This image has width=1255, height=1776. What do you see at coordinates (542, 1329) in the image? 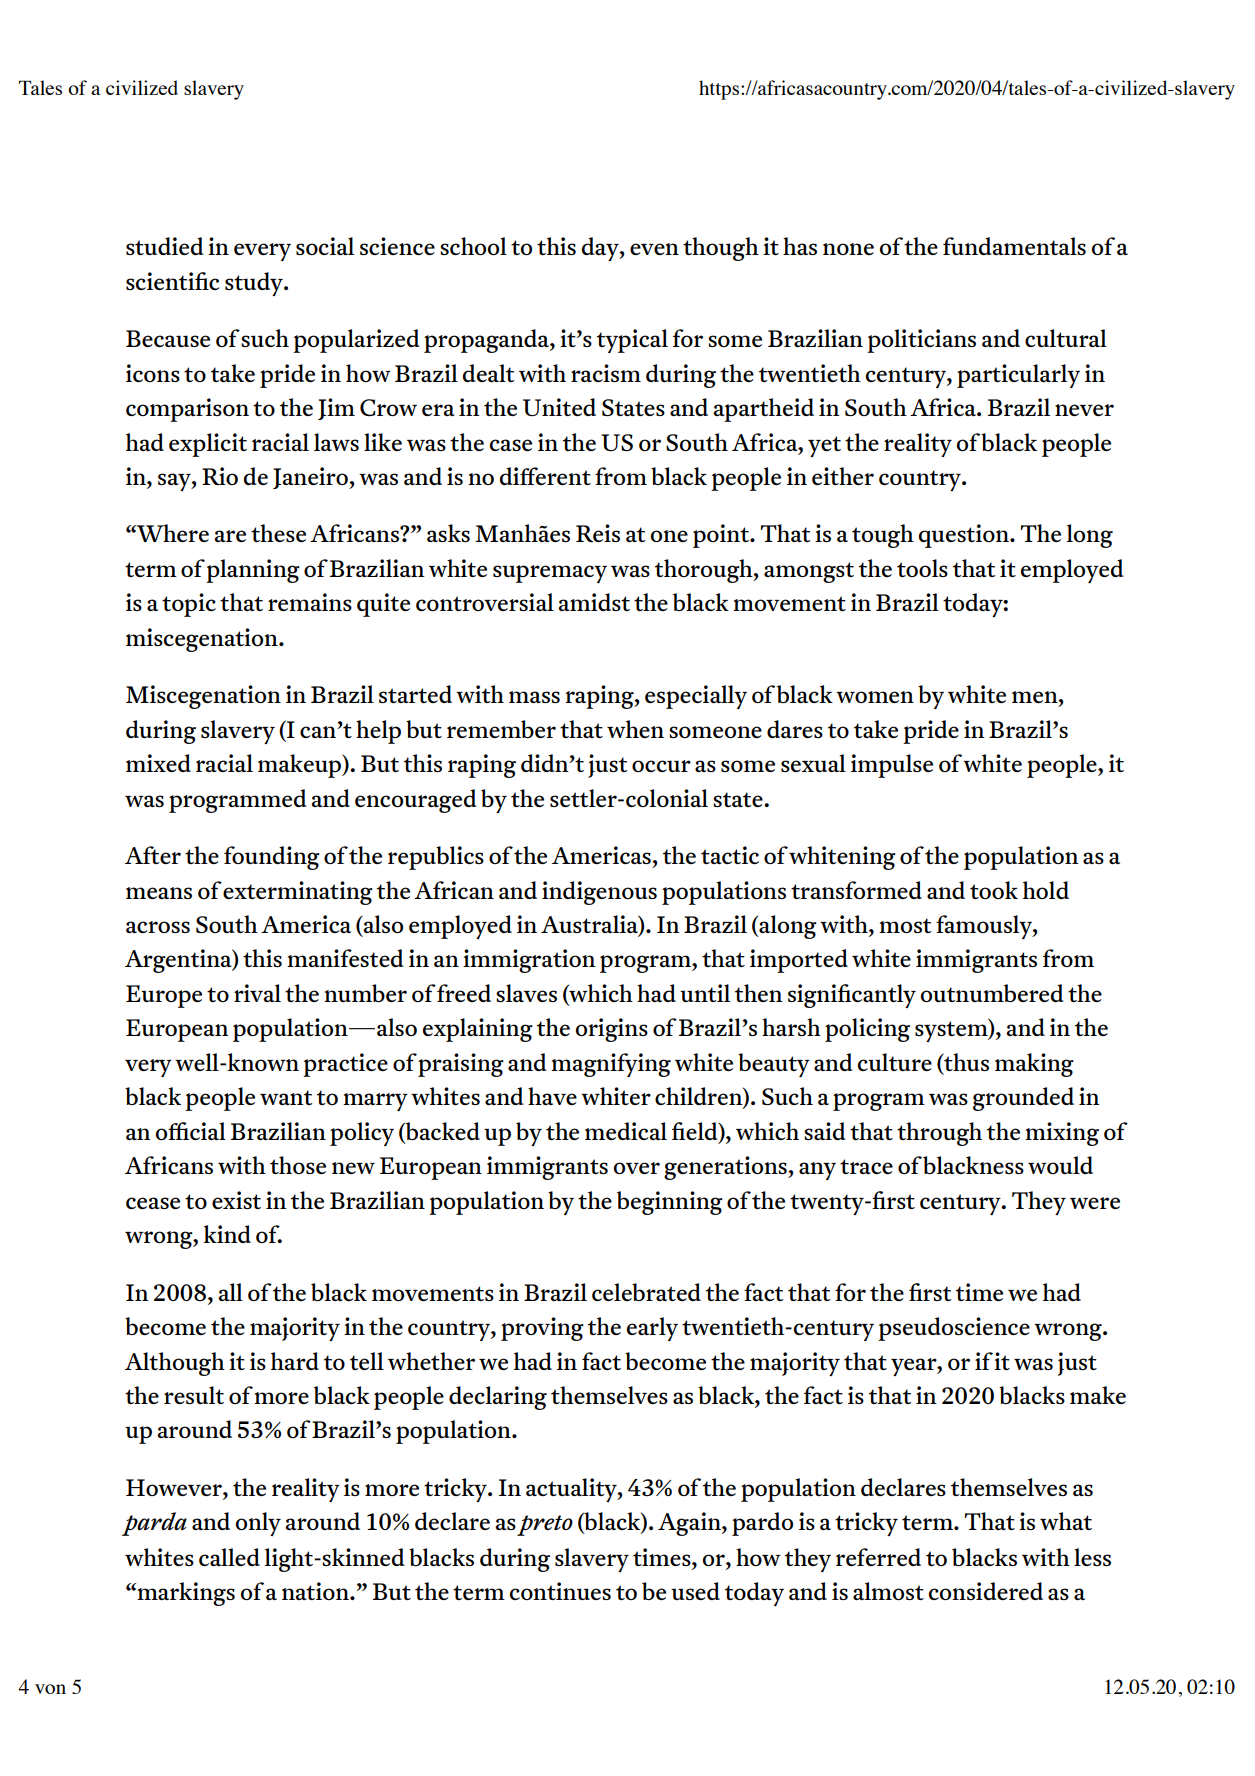
I see `proving` at bounding box center [542, 1329].
